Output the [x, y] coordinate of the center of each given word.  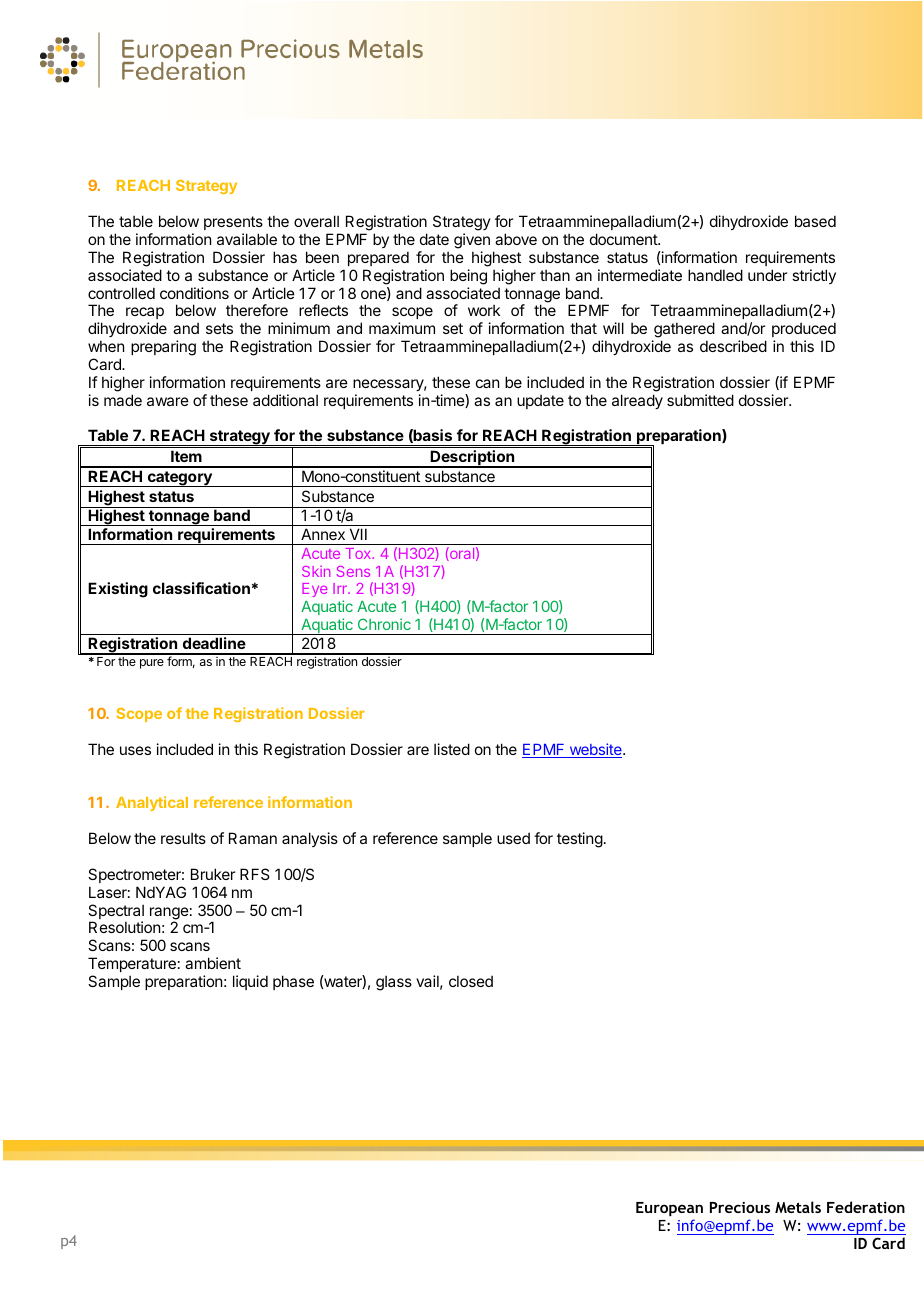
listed [452, 749]
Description [473, 459]
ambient [213, 963]
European [669, 1209]
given [472, 241]
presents [233, 223]
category [179, 479]
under [767, 275]
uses [135, 750]
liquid [250, 982]
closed [471, 981]
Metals [798, 1207]
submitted [700, 400]
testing [580, 840]
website [595, 750]
